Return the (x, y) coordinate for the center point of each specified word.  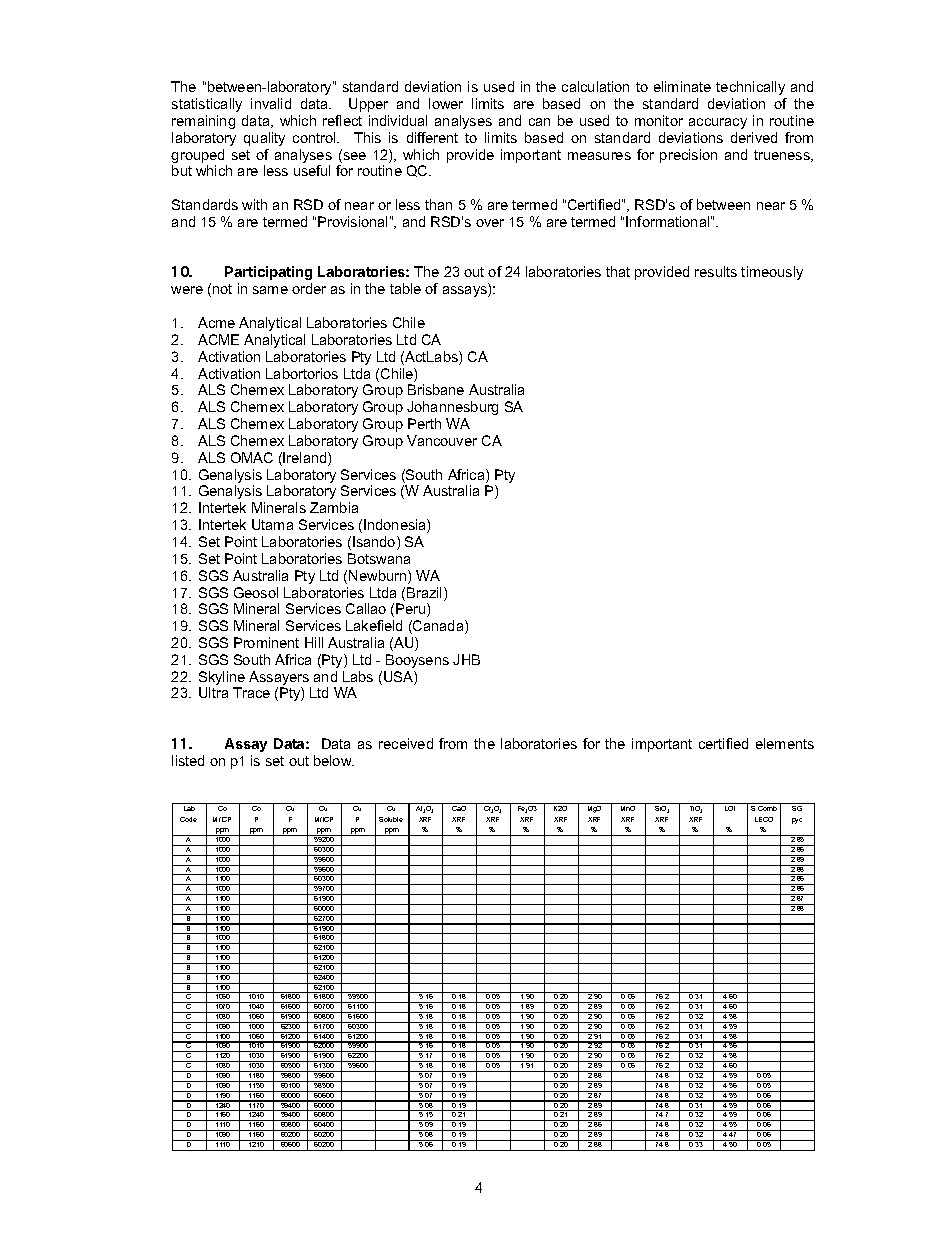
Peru (412, 610)
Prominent (266, 642)
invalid (271, 103)
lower (446, 103)
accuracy (718, 123)
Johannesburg (452, 408)
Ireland (306, 459)
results (716, 271)
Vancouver (442, 440)
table (405, 288)
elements (785, 743)
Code (188, 819)
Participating (268, 275)
